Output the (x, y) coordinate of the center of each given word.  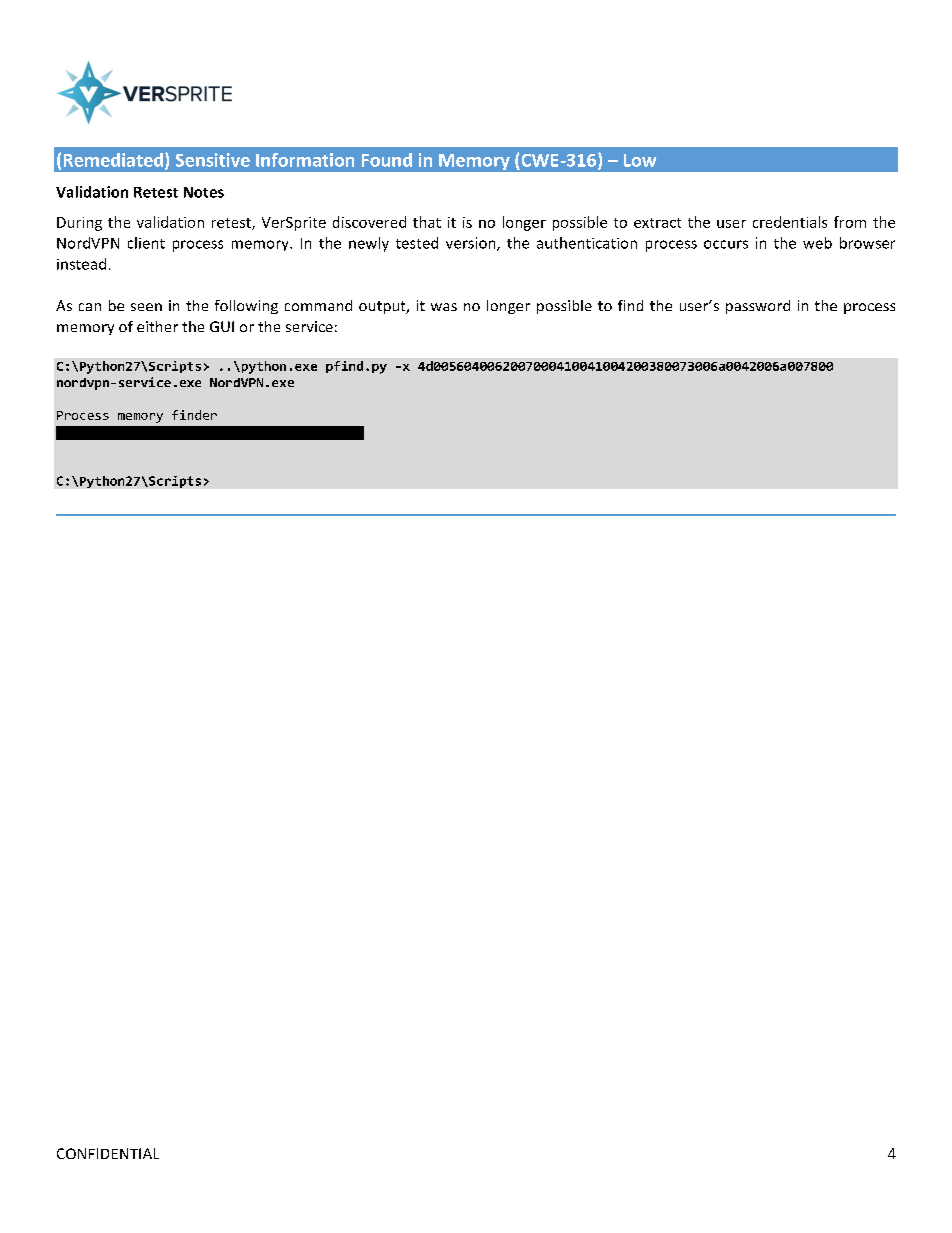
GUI (222, 326)
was (444, 307)
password (758, 307)
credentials (790, 222)
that (427, 222)
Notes (204, 192)
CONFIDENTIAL (108, 1153)
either (157, 326)
